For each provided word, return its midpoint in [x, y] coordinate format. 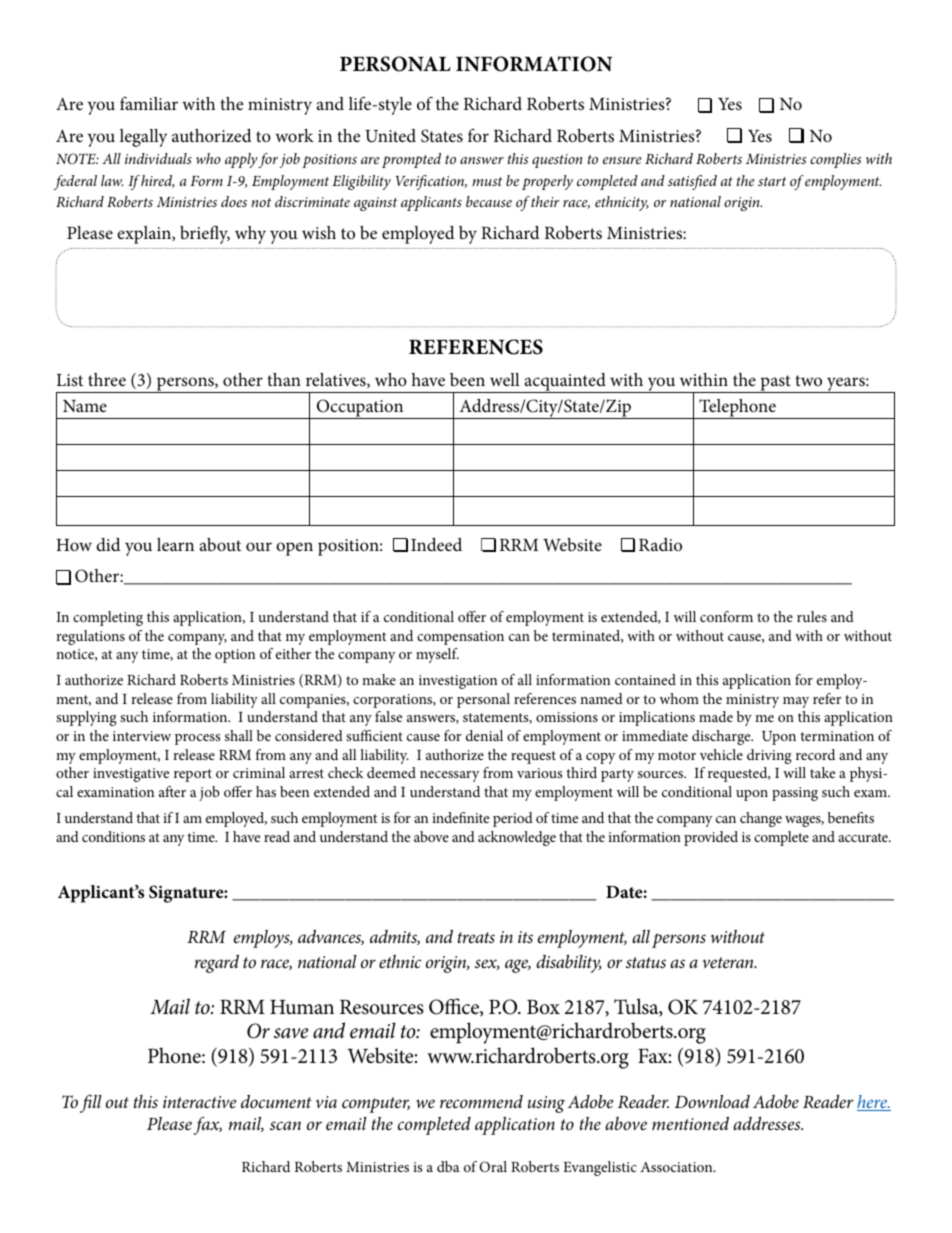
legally [143, 138]
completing [108, 618]
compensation [460, 638]
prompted [411, 160]
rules [812, 616]
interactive [199, 1102]
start [772, 181]
